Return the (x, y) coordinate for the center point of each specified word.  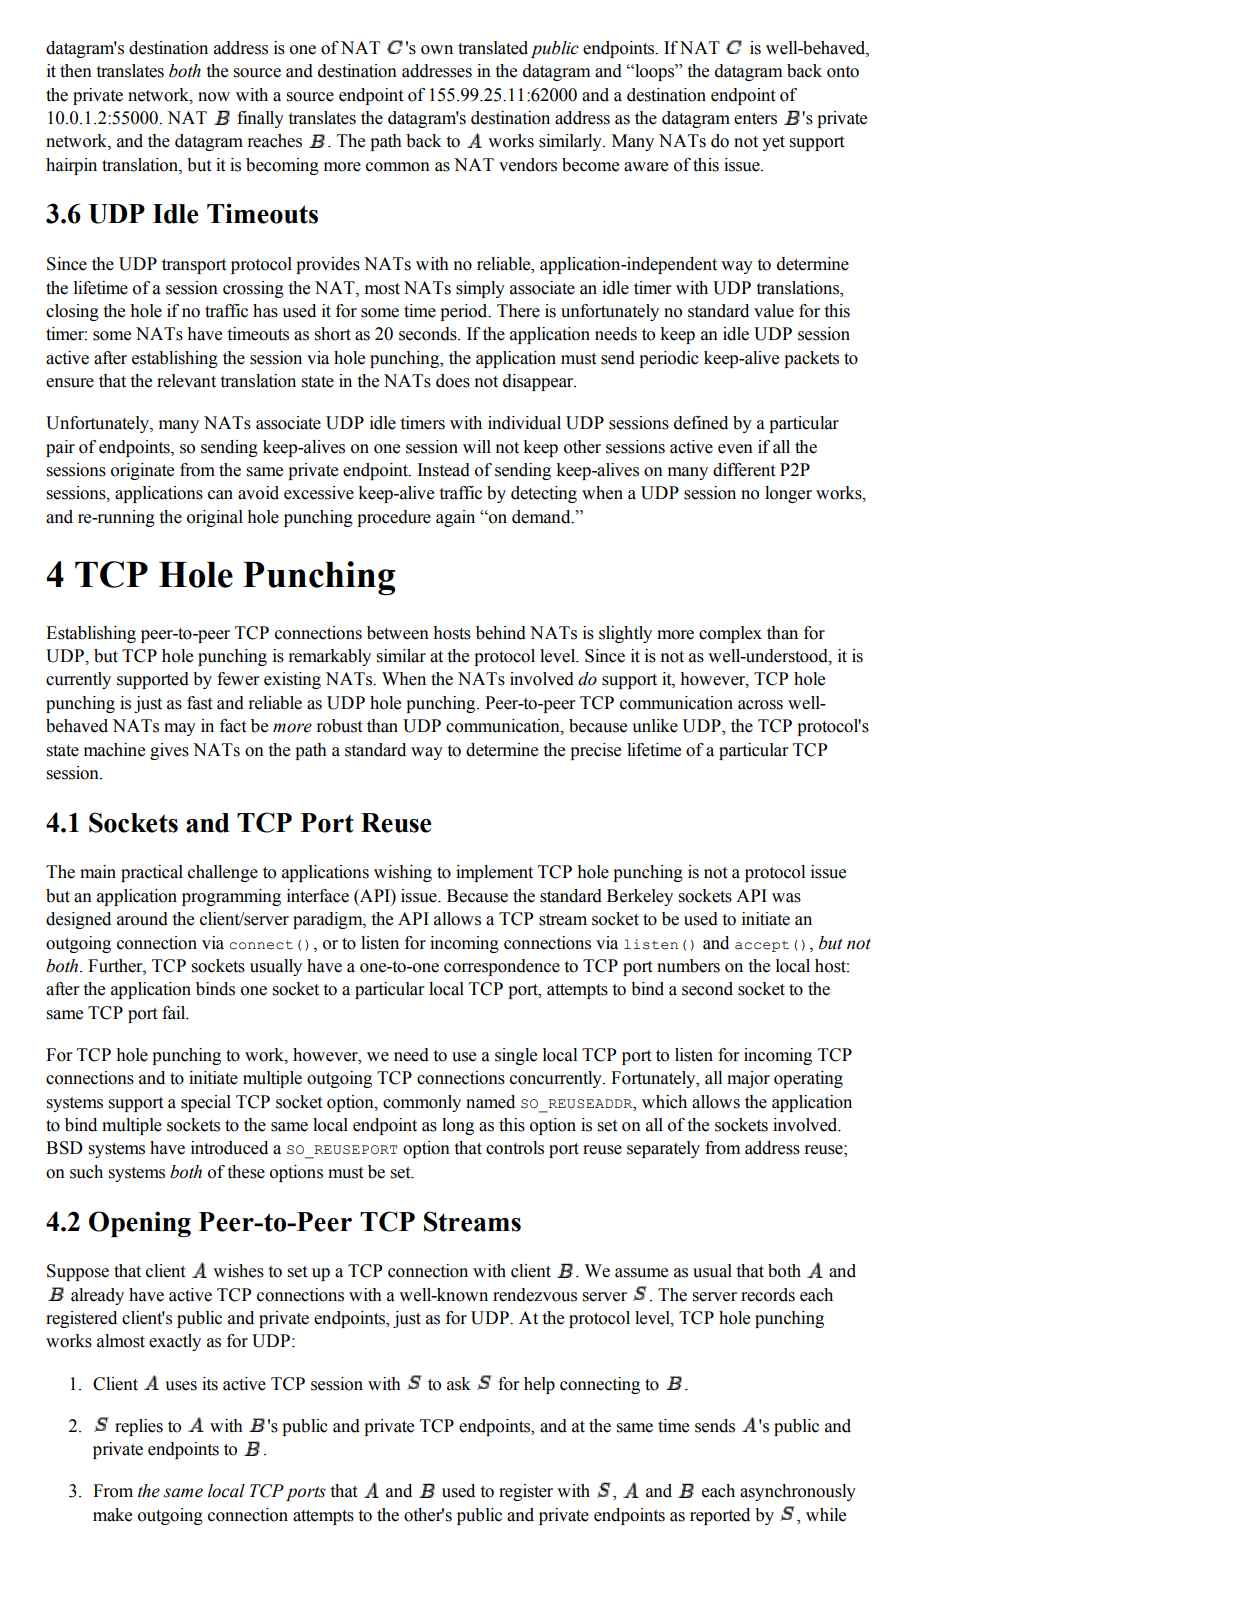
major (748, 1079)
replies (139, 1427)
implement (494, 873)
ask (459, 1384)
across (760, 705)
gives (169, 751)
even (735, 449)
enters (755, 119)
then (76, 71)
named (490, 1102)
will (477, 446)
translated (493, 48)
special (206, 1103)
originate (142, 471)
